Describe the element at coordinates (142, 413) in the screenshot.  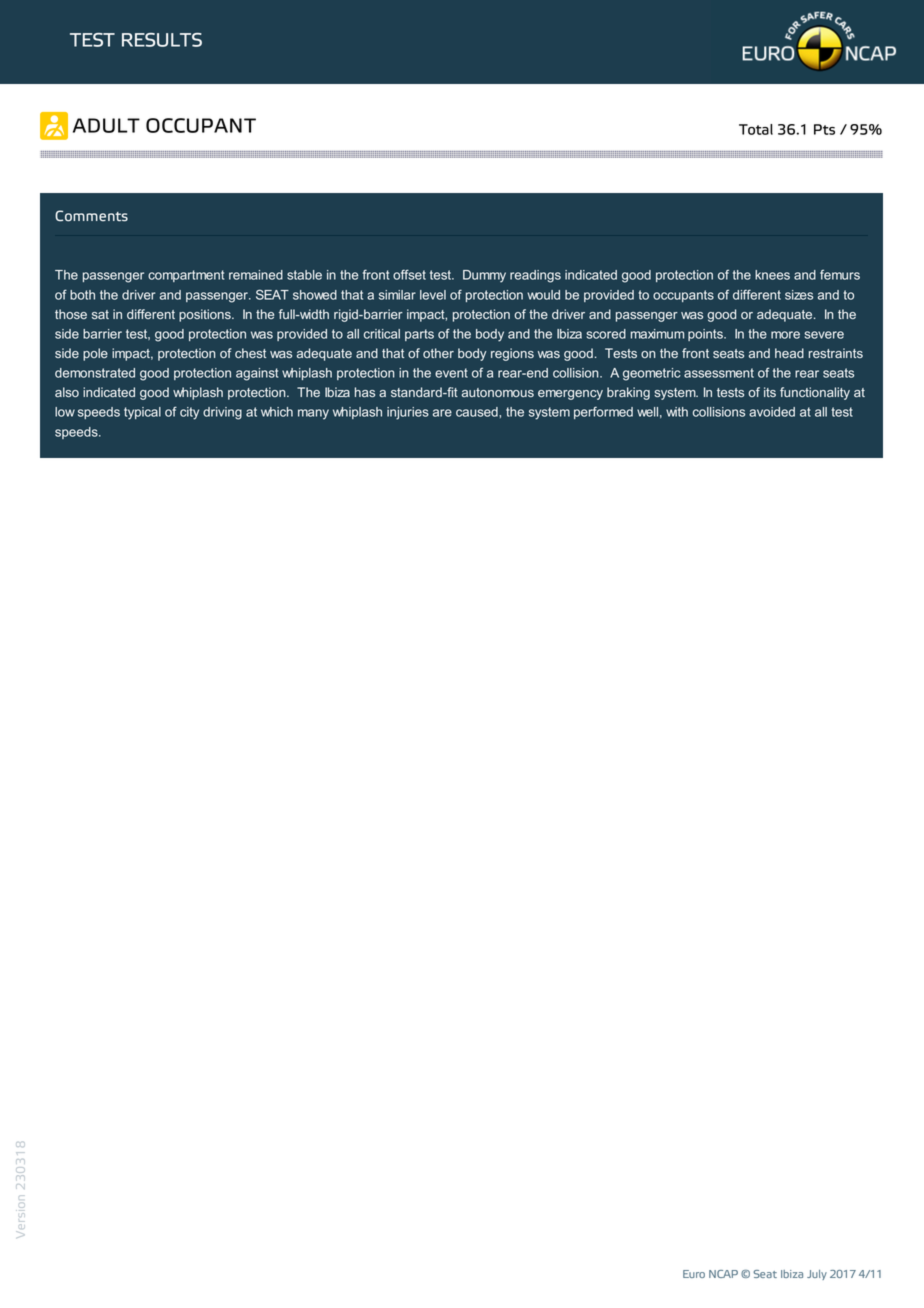
I see `typical` at that location.
